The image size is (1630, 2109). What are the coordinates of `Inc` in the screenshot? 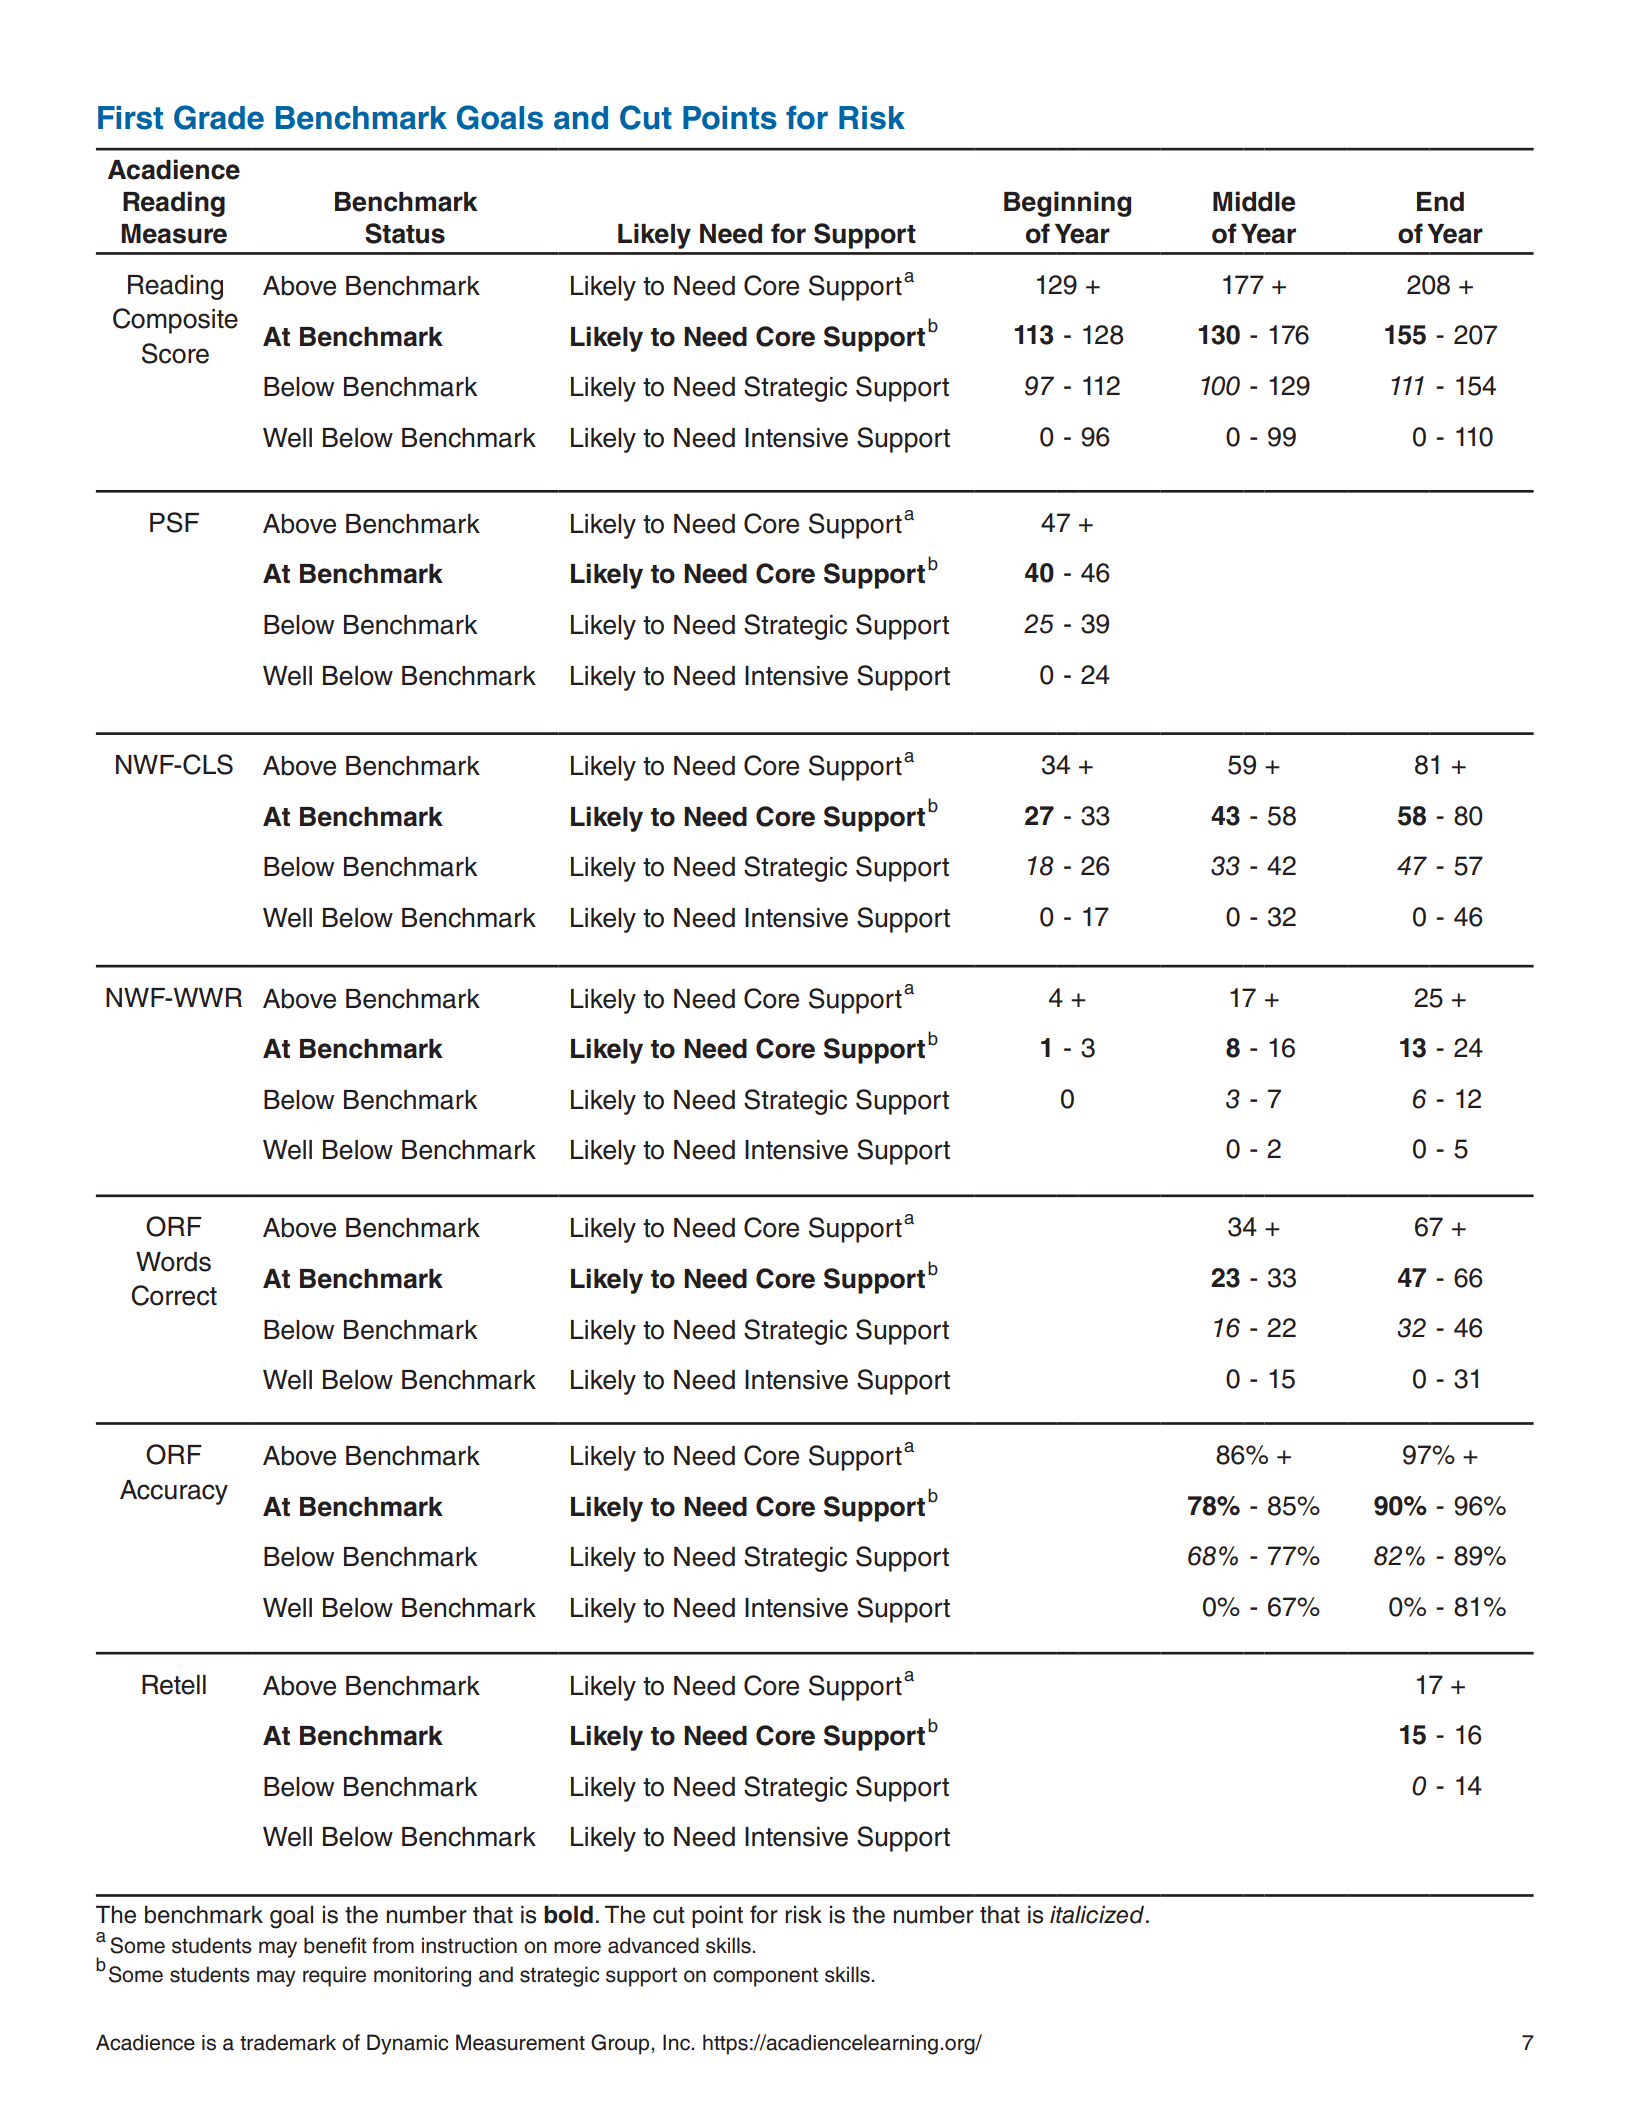 It's located at (677, 2042).
